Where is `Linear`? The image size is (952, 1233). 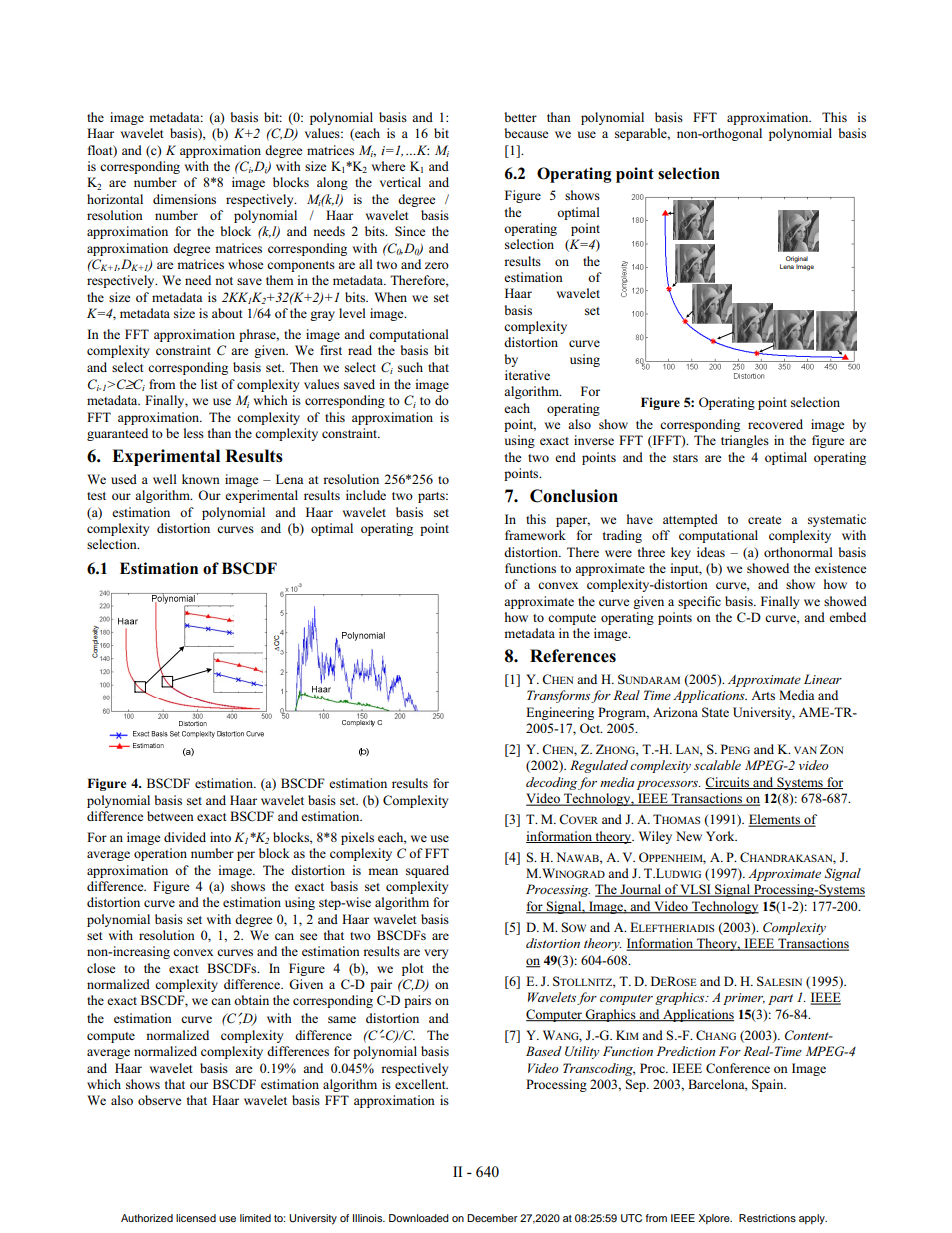
Linear is located at coordinates (823, 679).
